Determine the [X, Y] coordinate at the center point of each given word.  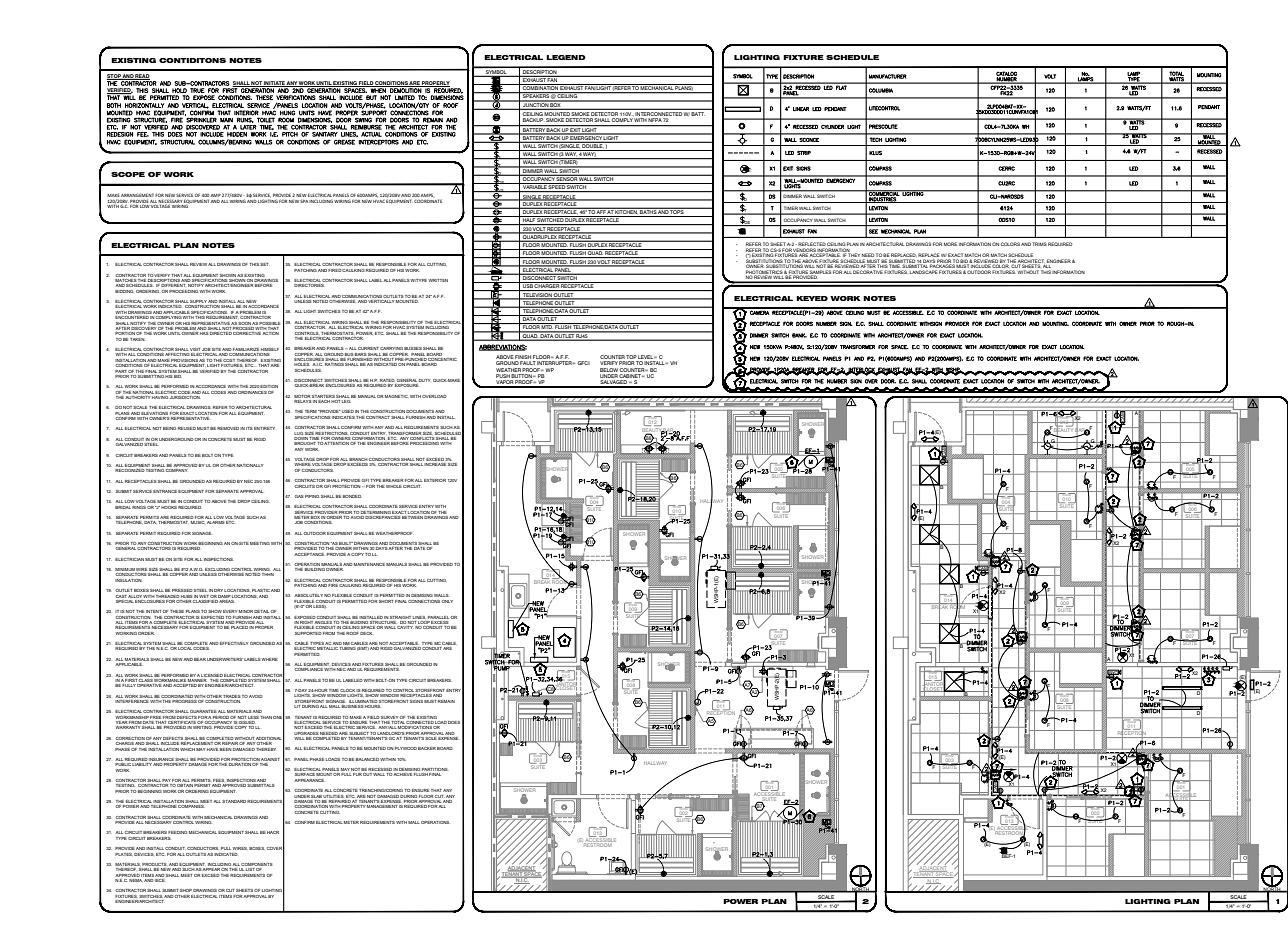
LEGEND [566, 57]
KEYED [812, 298]
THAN [266, 717]
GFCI [584, 363]
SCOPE [128, 174]
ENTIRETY [264, 428]
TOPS [677, 211]
